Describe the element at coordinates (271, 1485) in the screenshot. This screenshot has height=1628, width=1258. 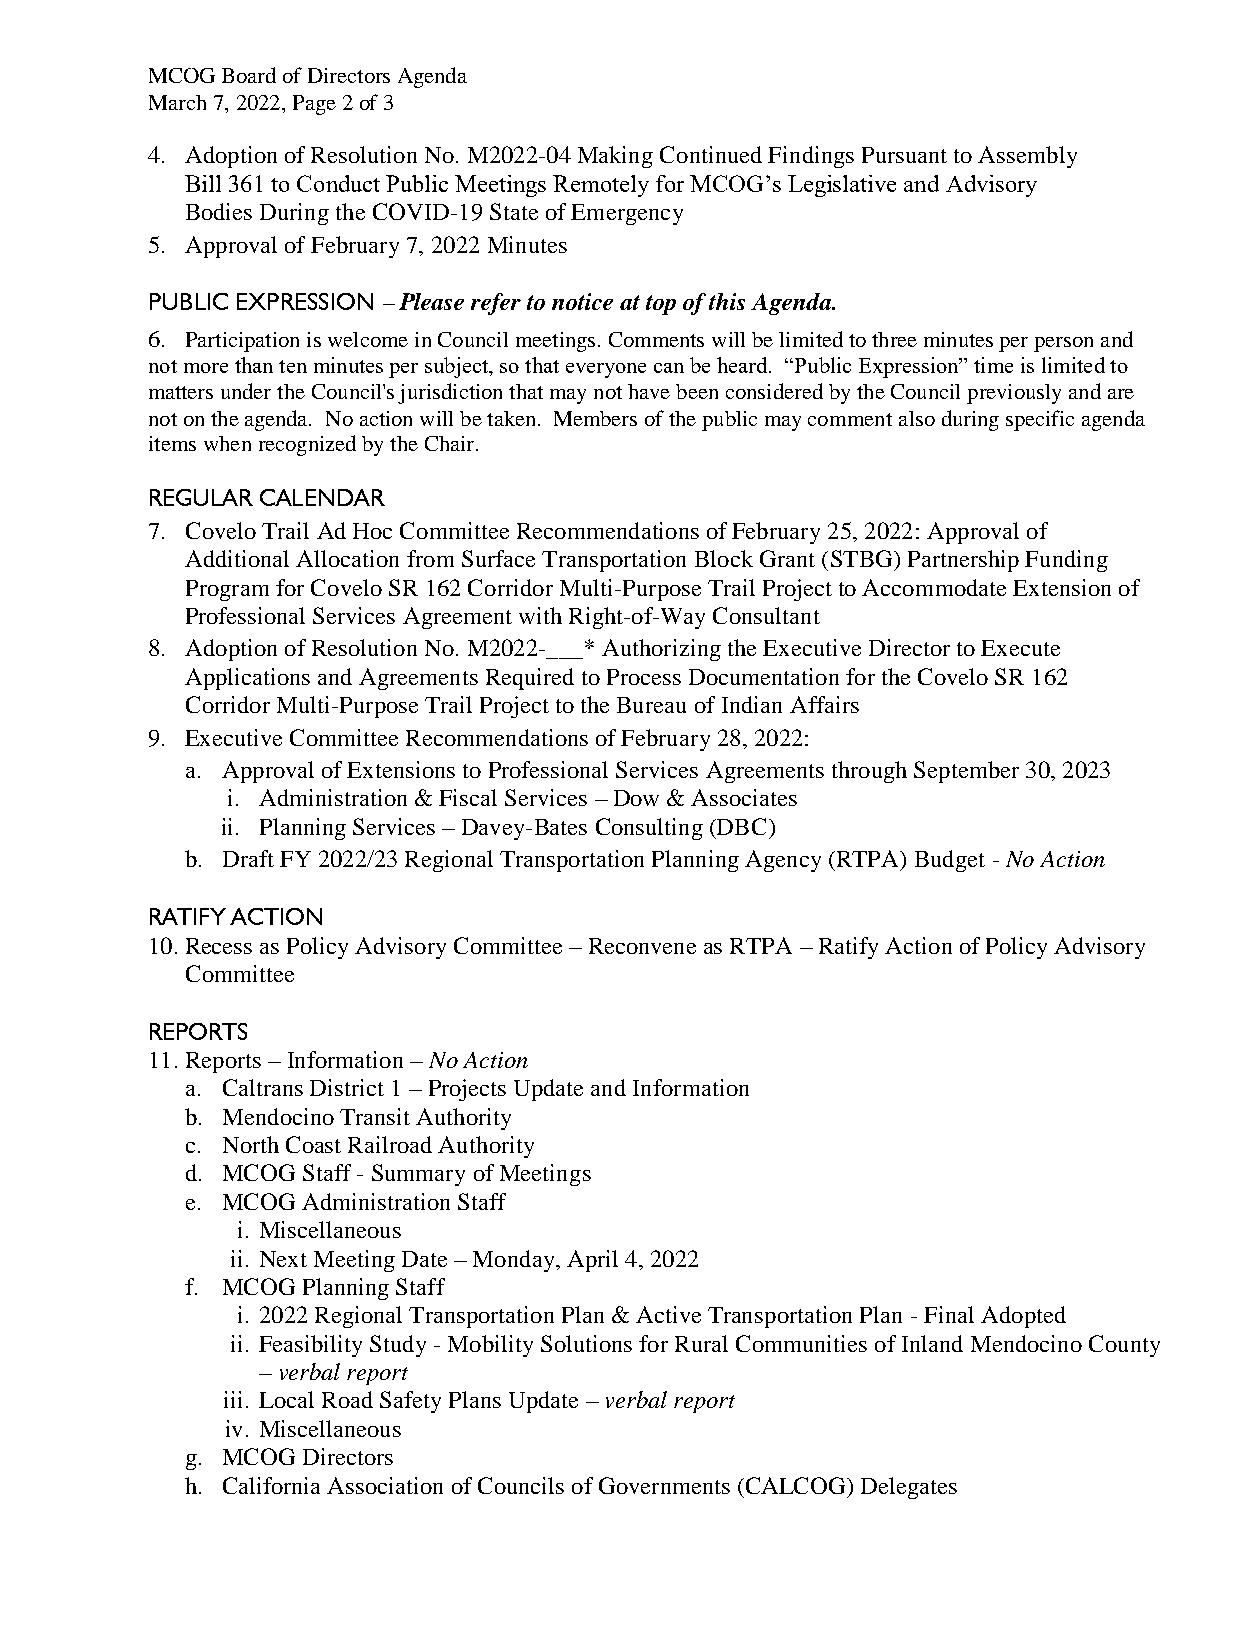
I see `California` at that location.
